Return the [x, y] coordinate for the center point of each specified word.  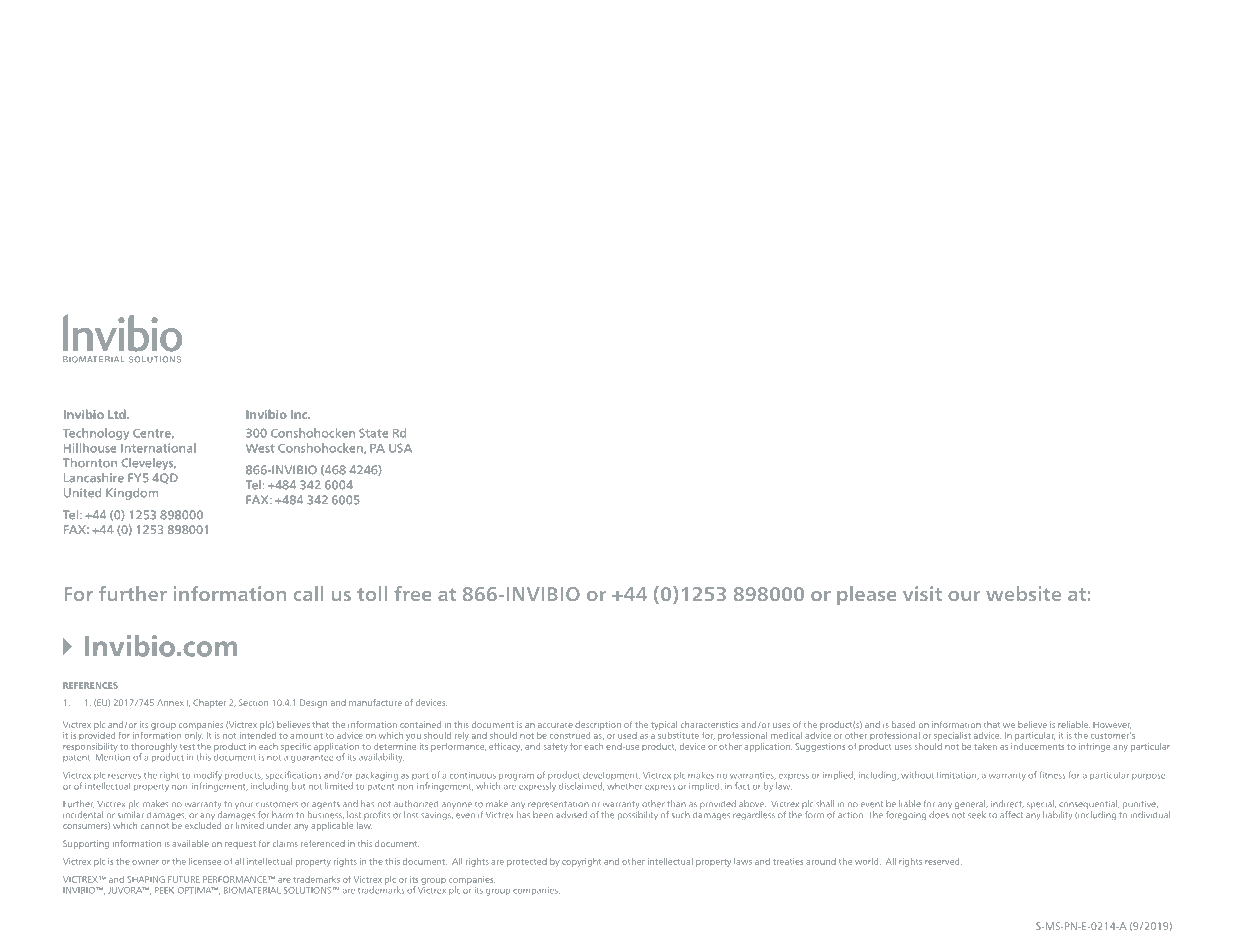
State [373, 433]
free [412, 593]
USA [400, 448]
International [158, 448]
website [1023, 593]
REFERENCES [90, 685]
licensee [205, 861]
